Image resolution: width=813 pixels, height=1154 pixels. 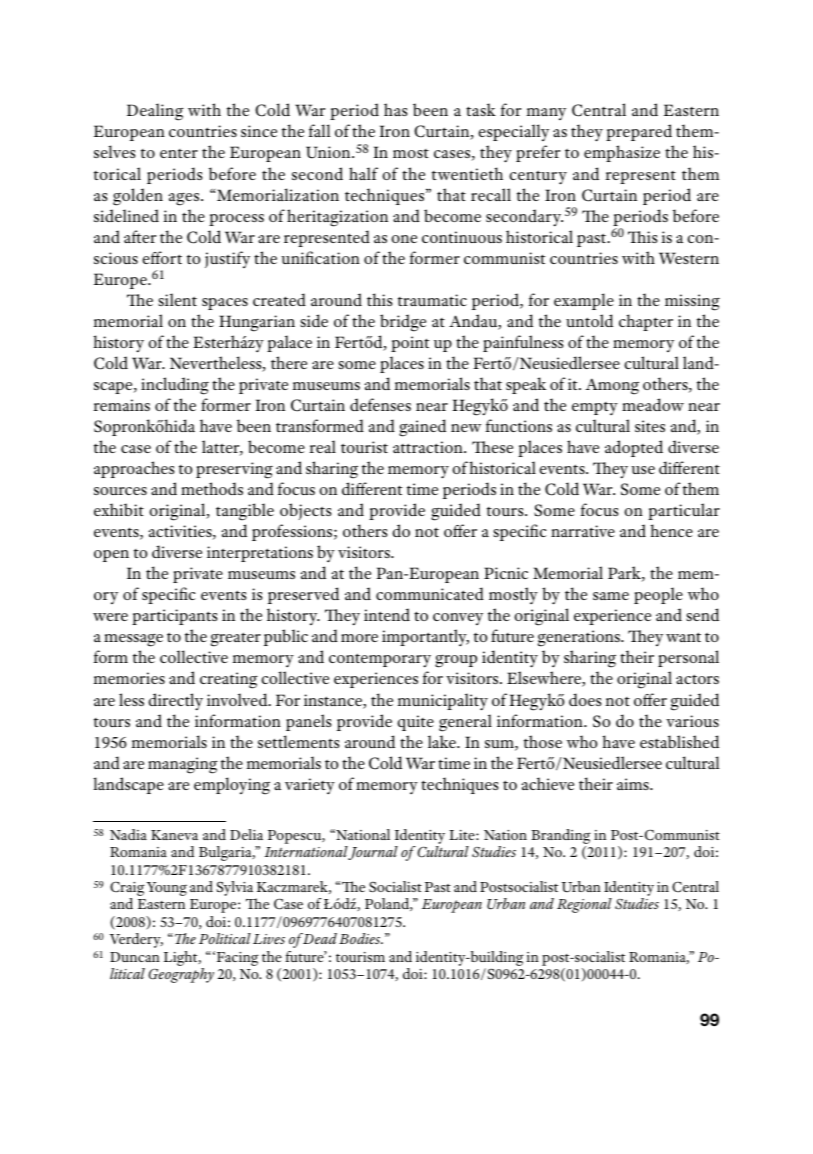 I want to click on half, so click(x=363, y=173).
